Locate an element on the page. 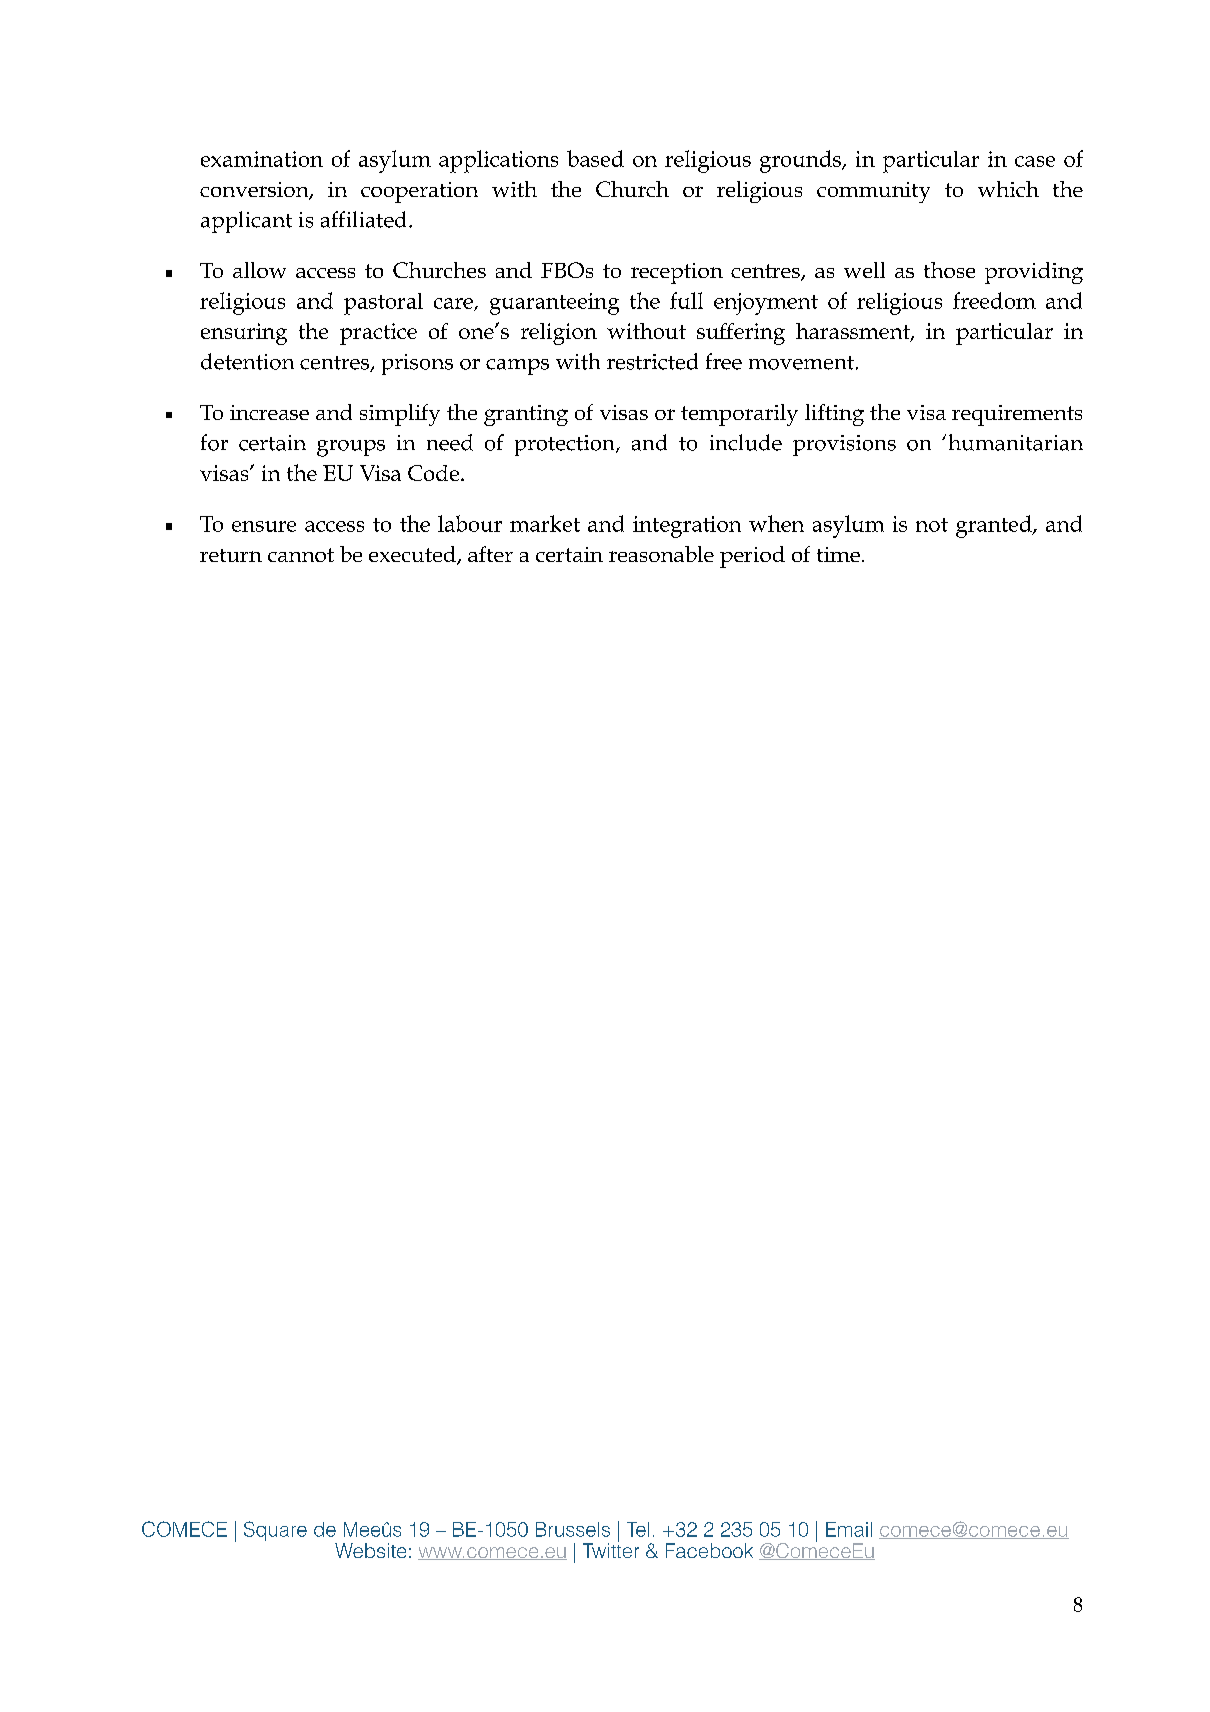 Image resolution: width=1210 pixels, height=1712 pixels. Tel is located at coordinates (638, 1529).
